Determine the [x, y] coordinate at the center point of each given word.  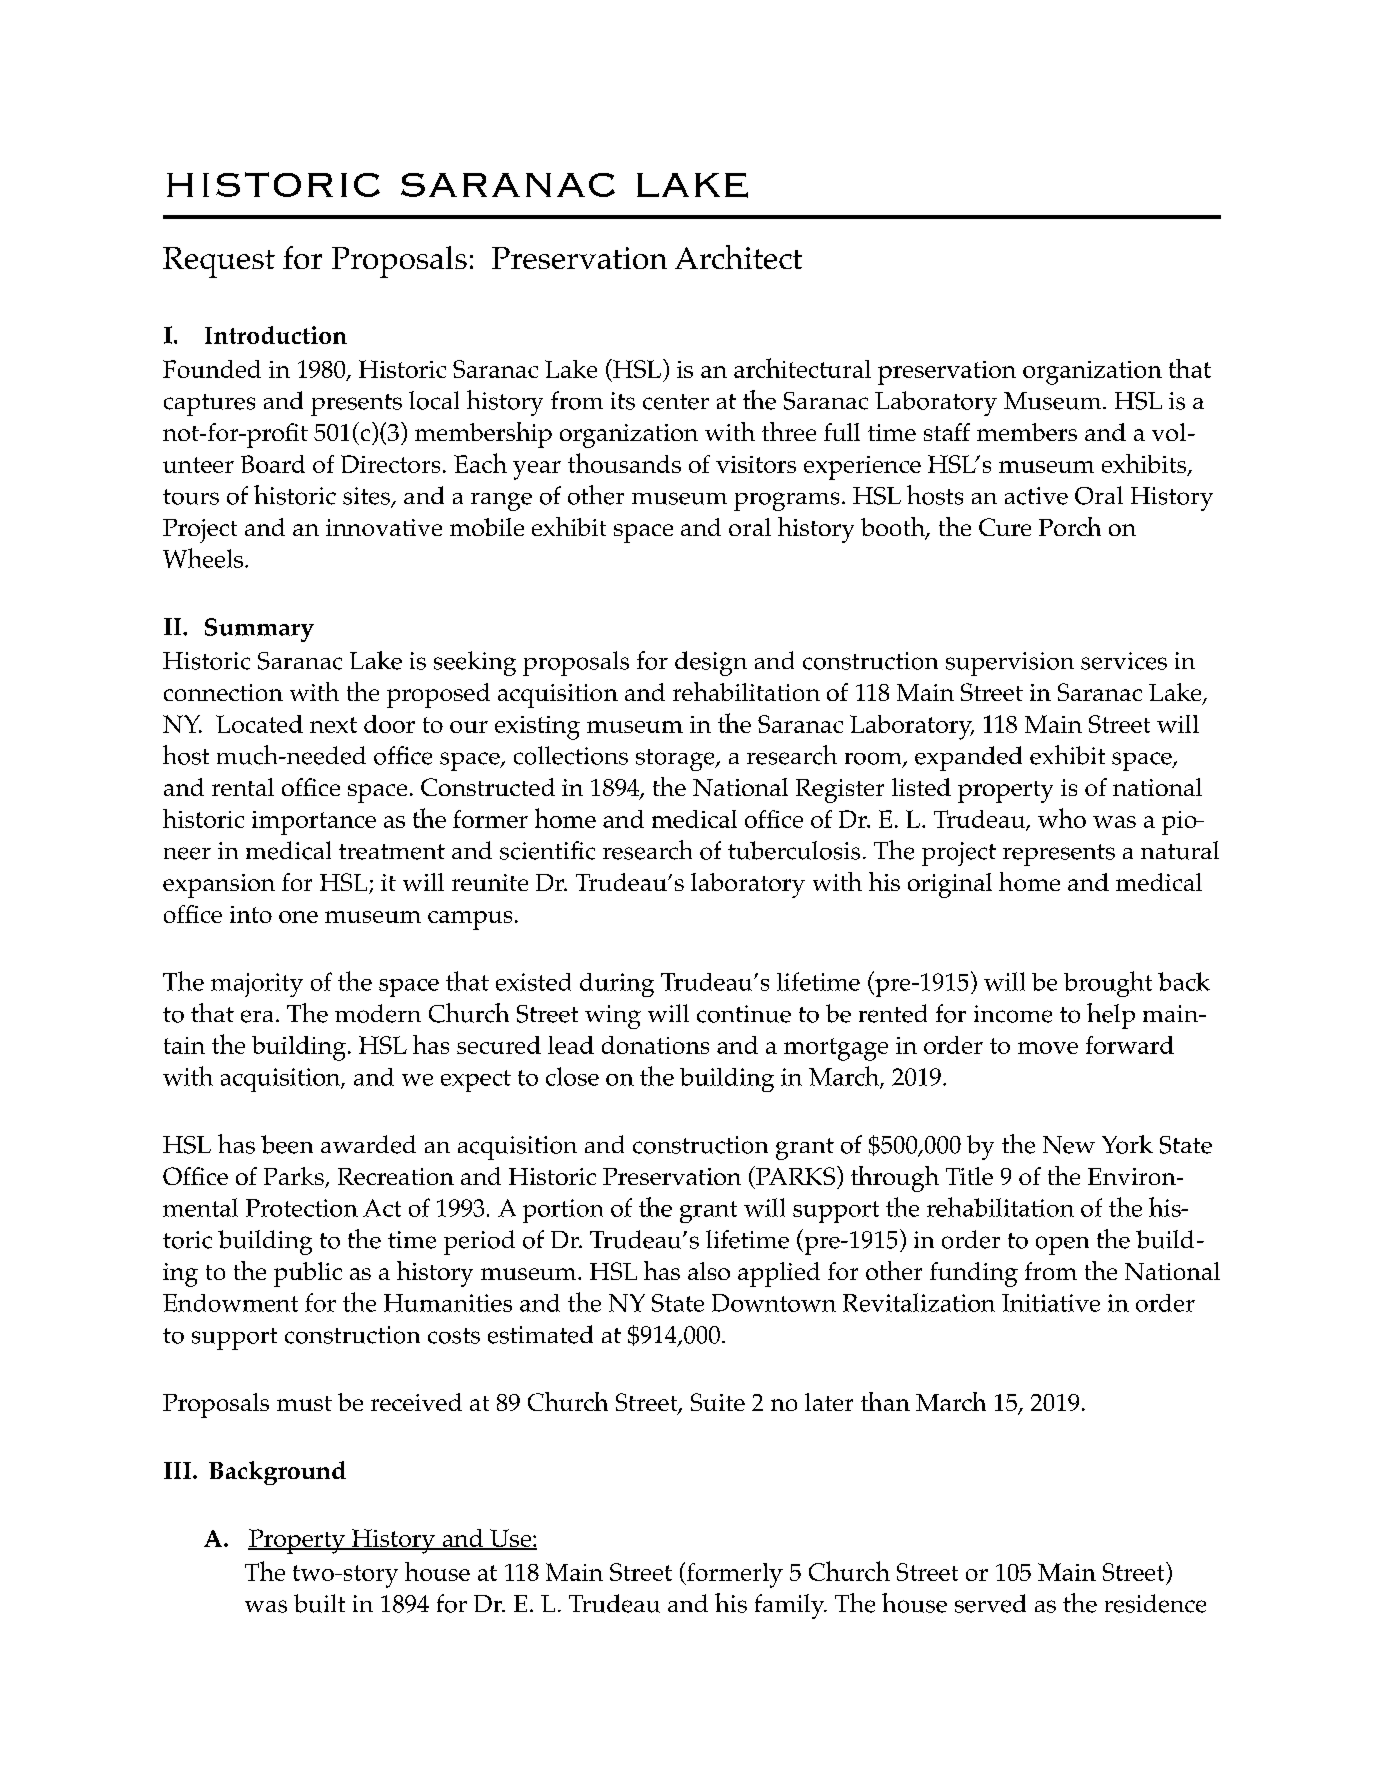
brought [1108, 984]
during [617, 985]
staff [947, 432]
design [711, 663]
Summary [259, 630]
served [990, 1603]
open [1062, 1245]
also [709, 1271]
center [676, 402]
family [791, 1606]
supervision [1010, 664]
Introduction [276, 335]
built [319, 1603]
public [308, 1274]
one [298, 917]
